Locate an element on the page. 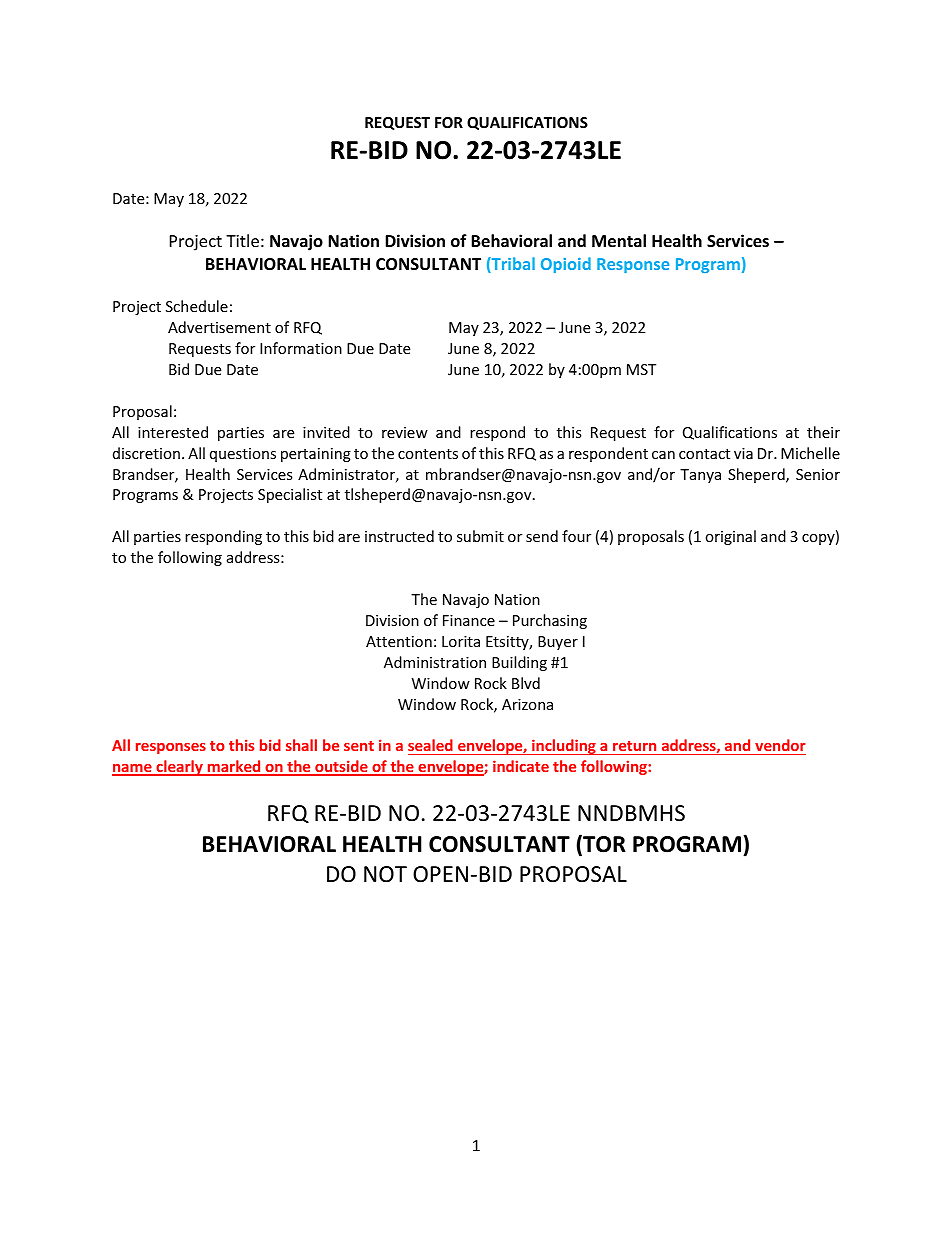 The width and height of the image is (952, 1233). Specialist is located at coordinates (290, 495).
